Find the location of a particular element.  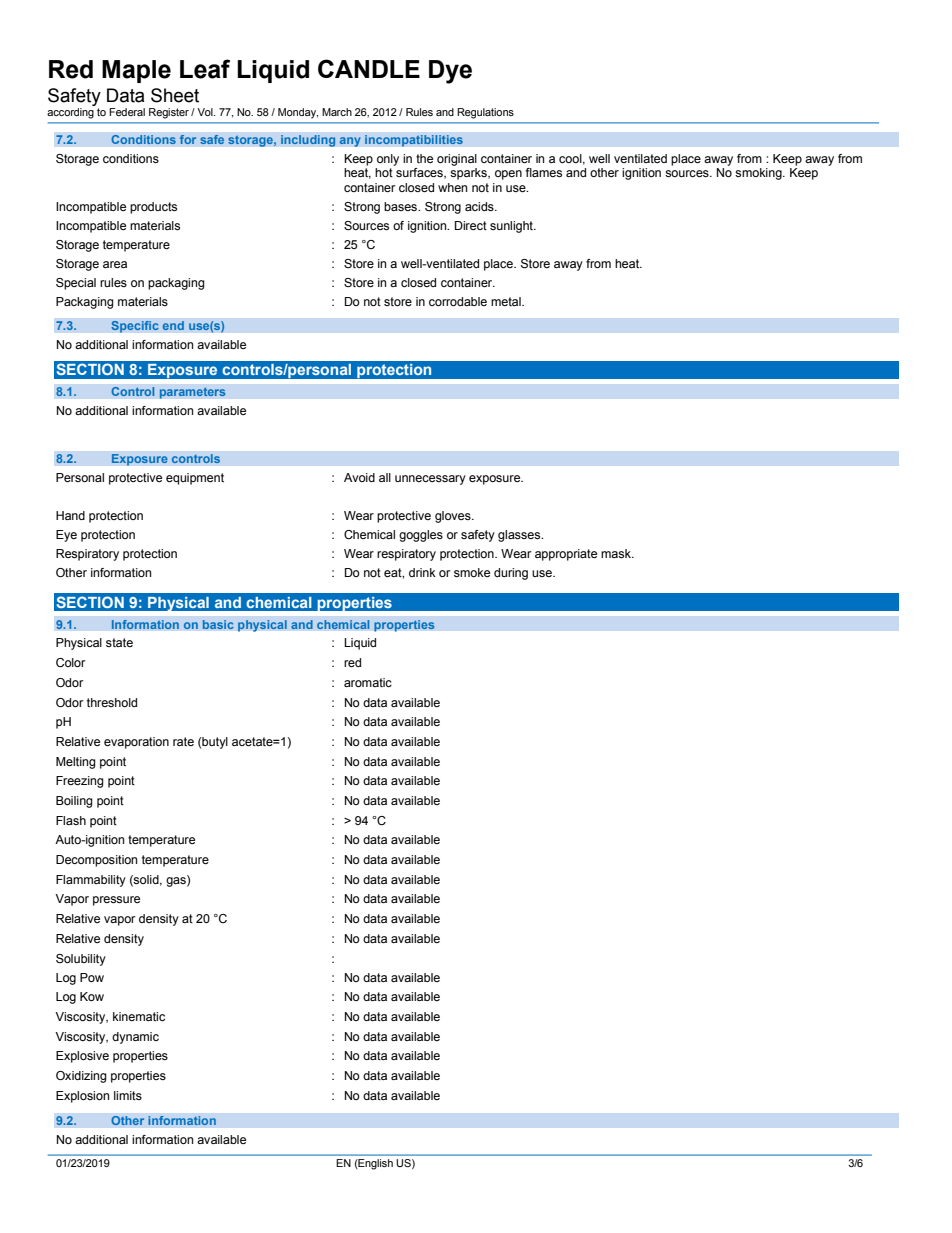

rate is located at coordinates (183, 741).
